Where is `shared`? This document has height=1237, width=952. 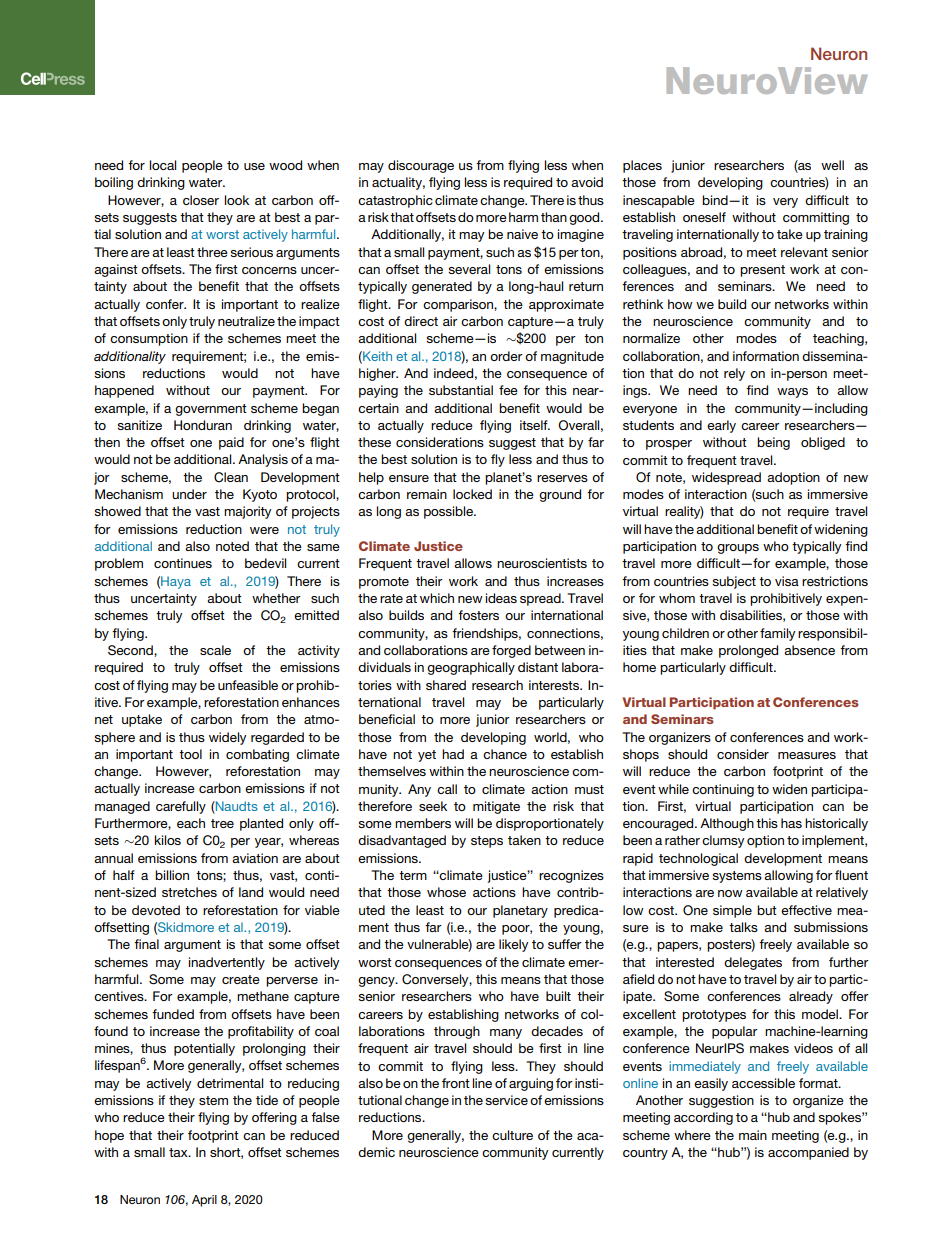 shared is located at coordinates (446, 685).
